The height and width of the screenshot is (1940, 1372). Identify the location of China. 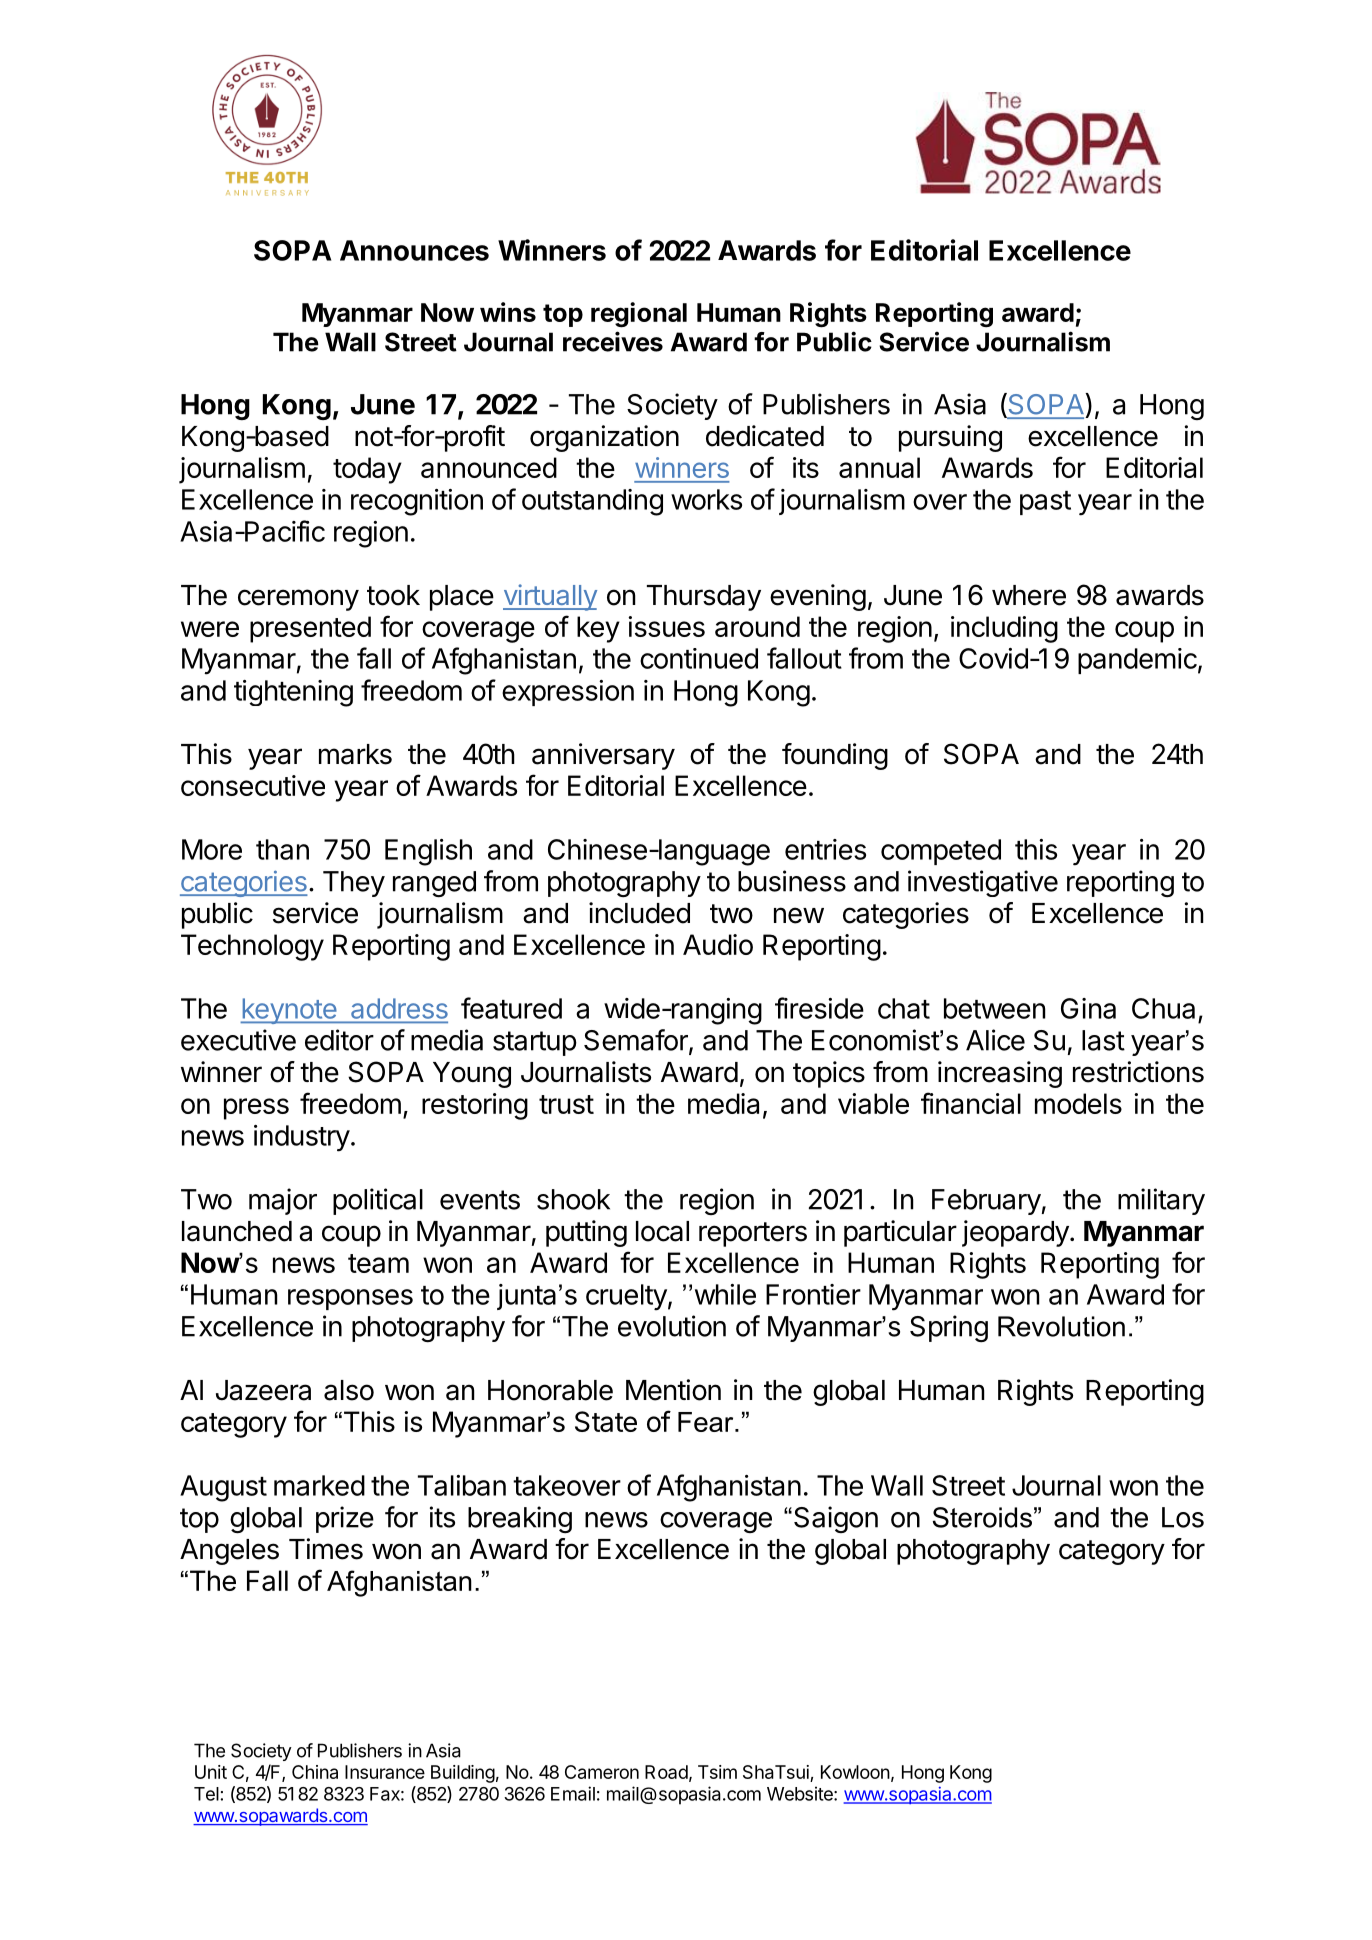
(315, 1772).
